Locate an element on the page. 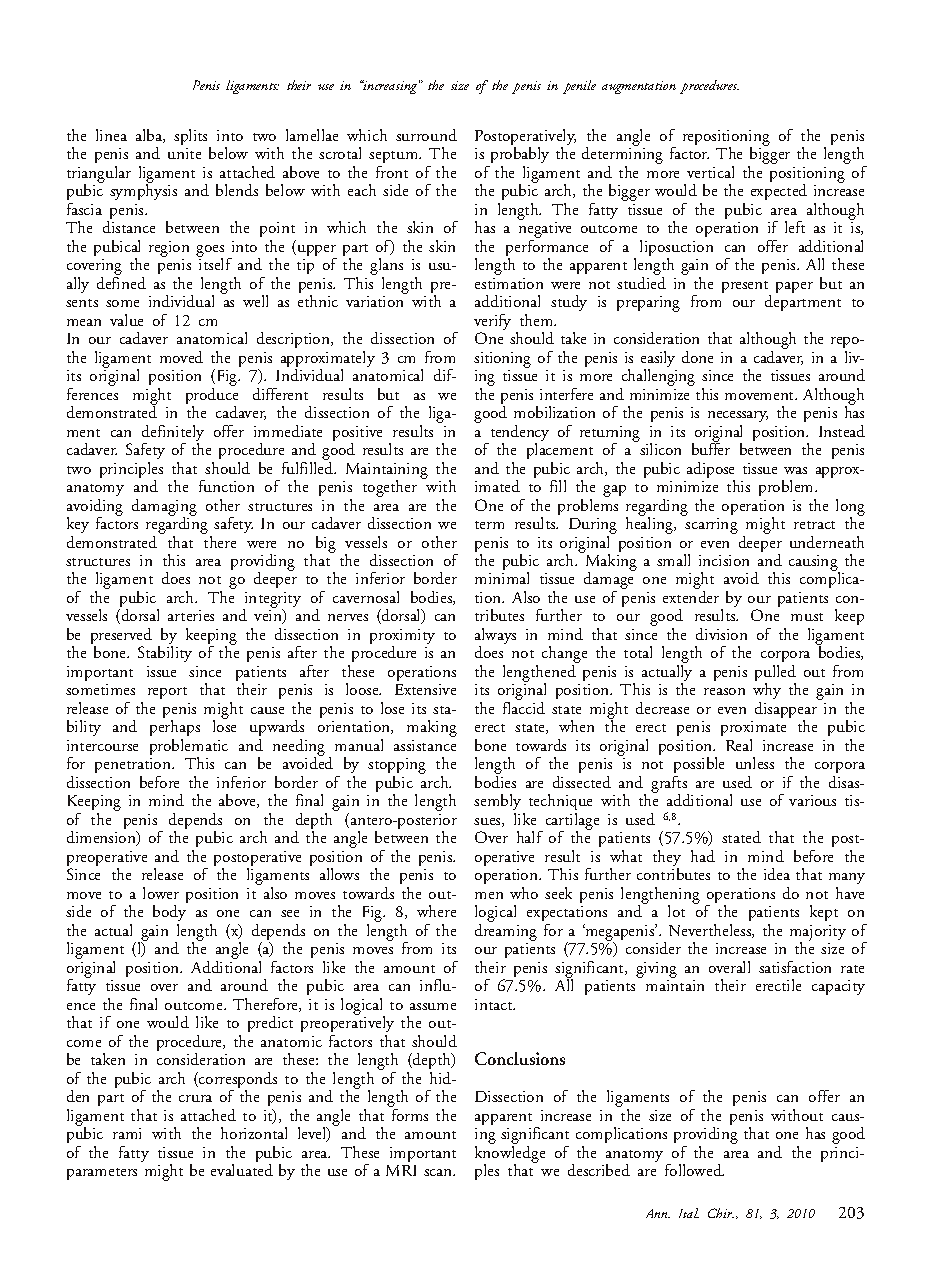 The image size is (932, 1288). value is located at coordinates (126, 320).
